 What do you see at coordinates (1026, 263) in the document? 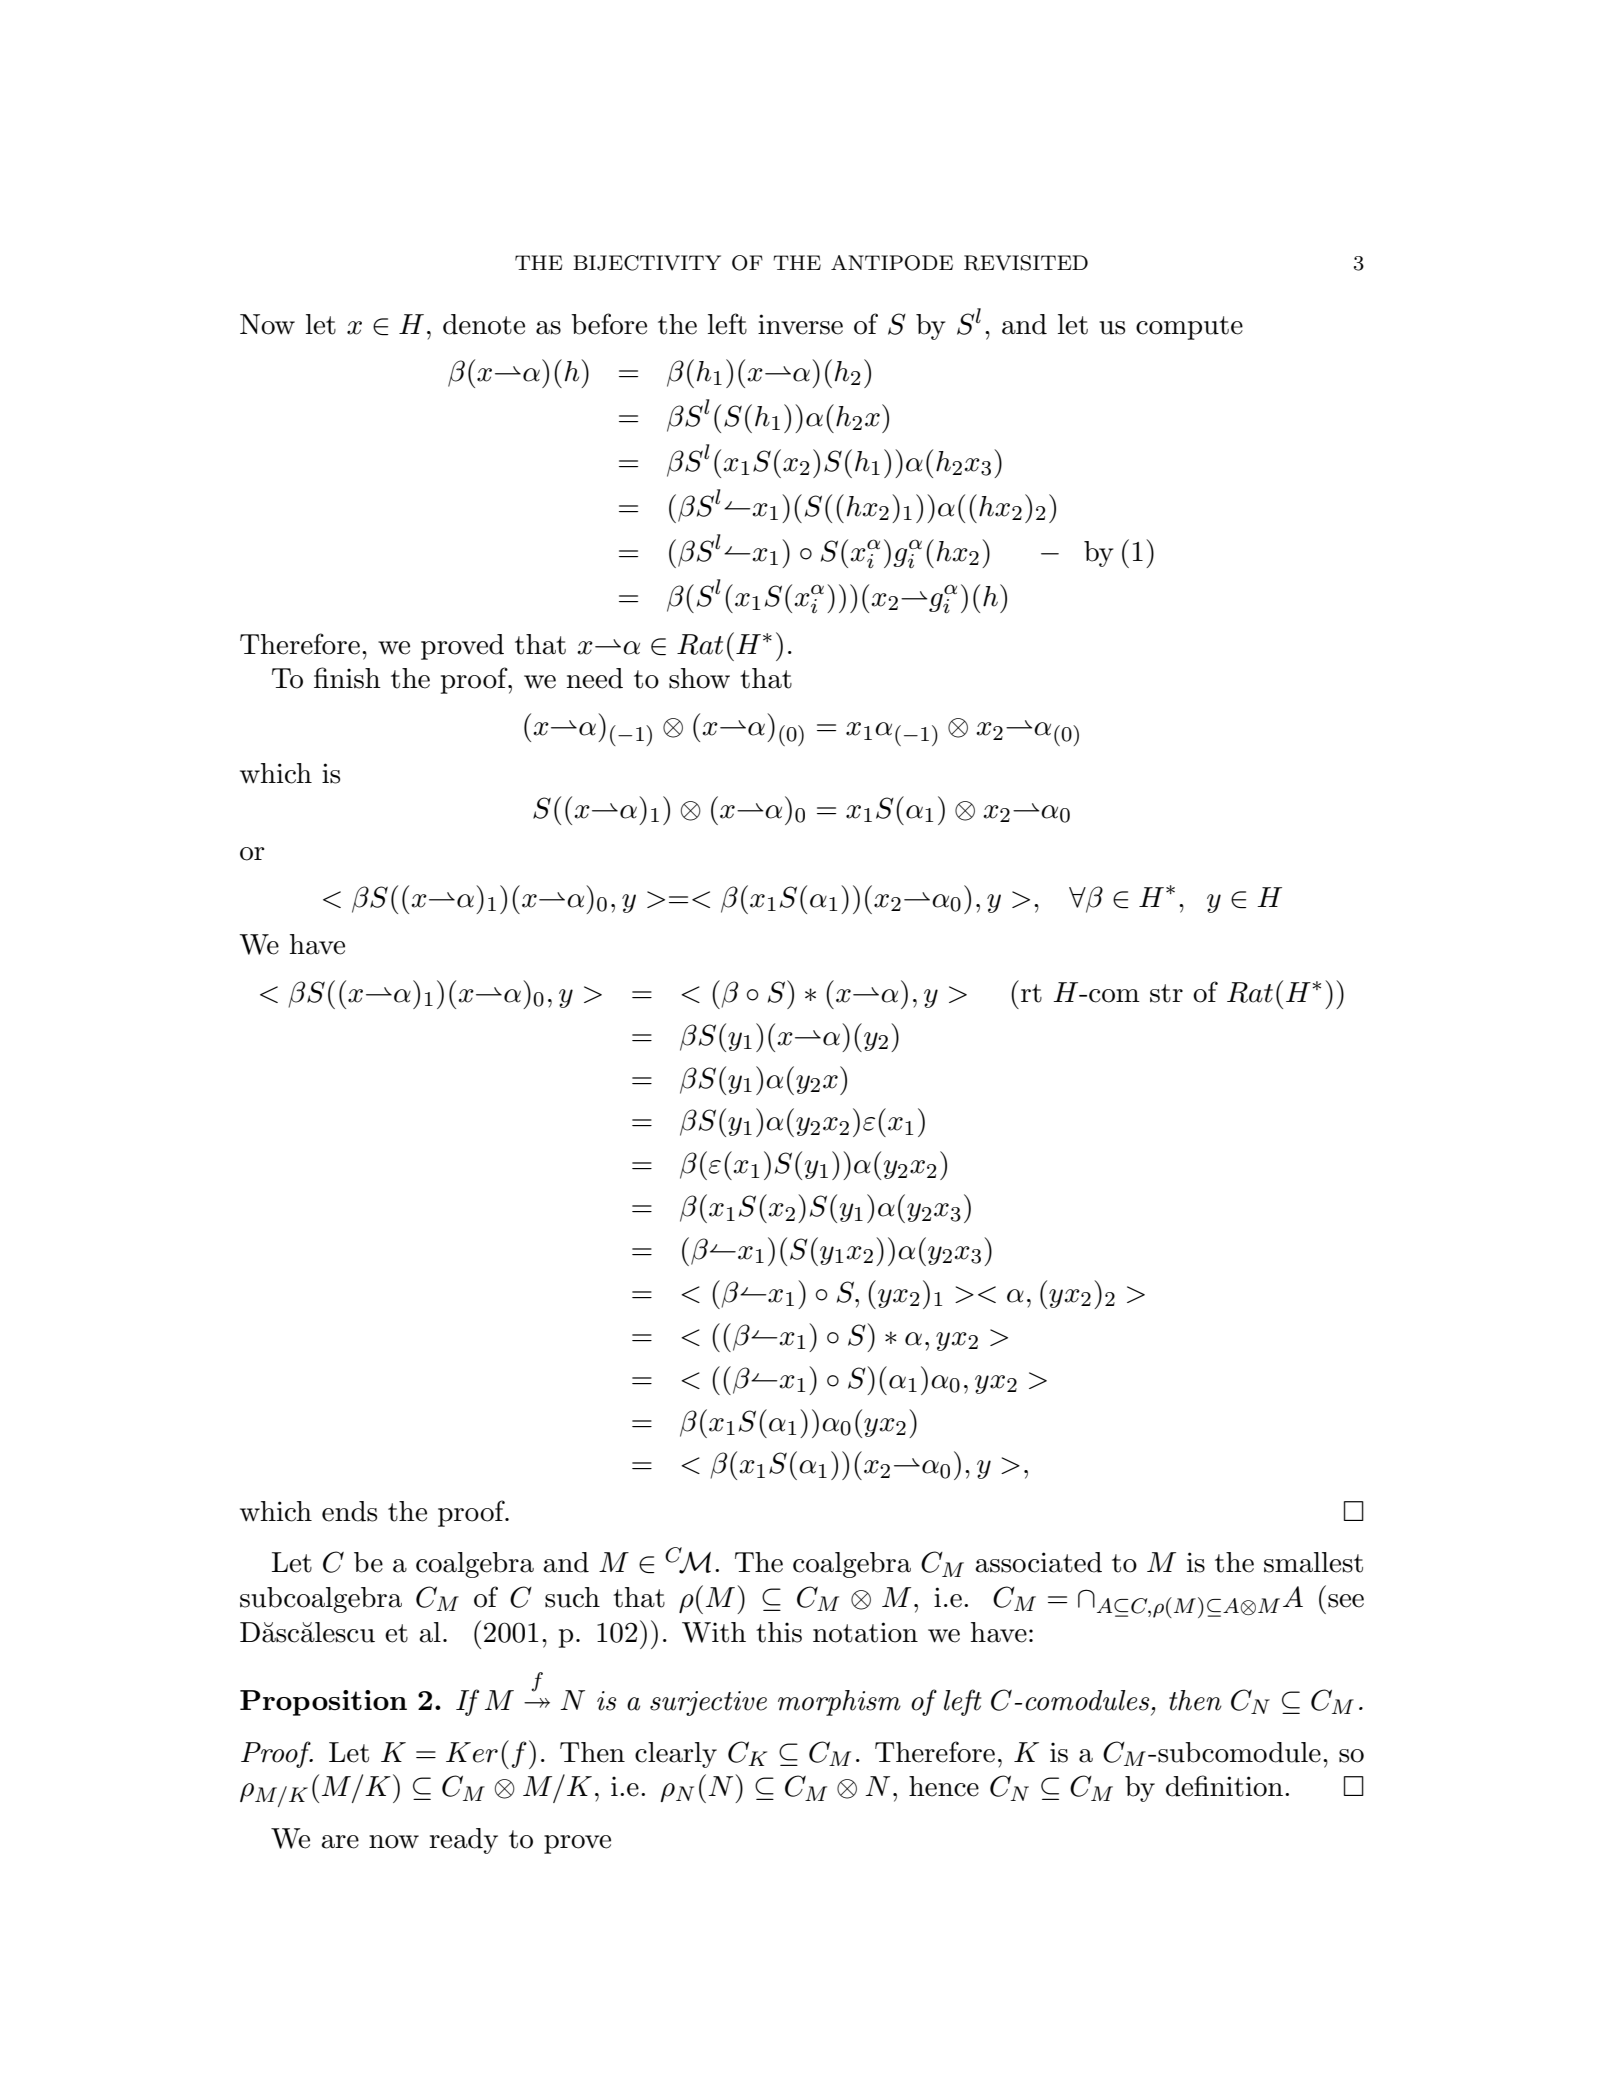
I see `REVISITED` at bounding box center [1026, 263].
